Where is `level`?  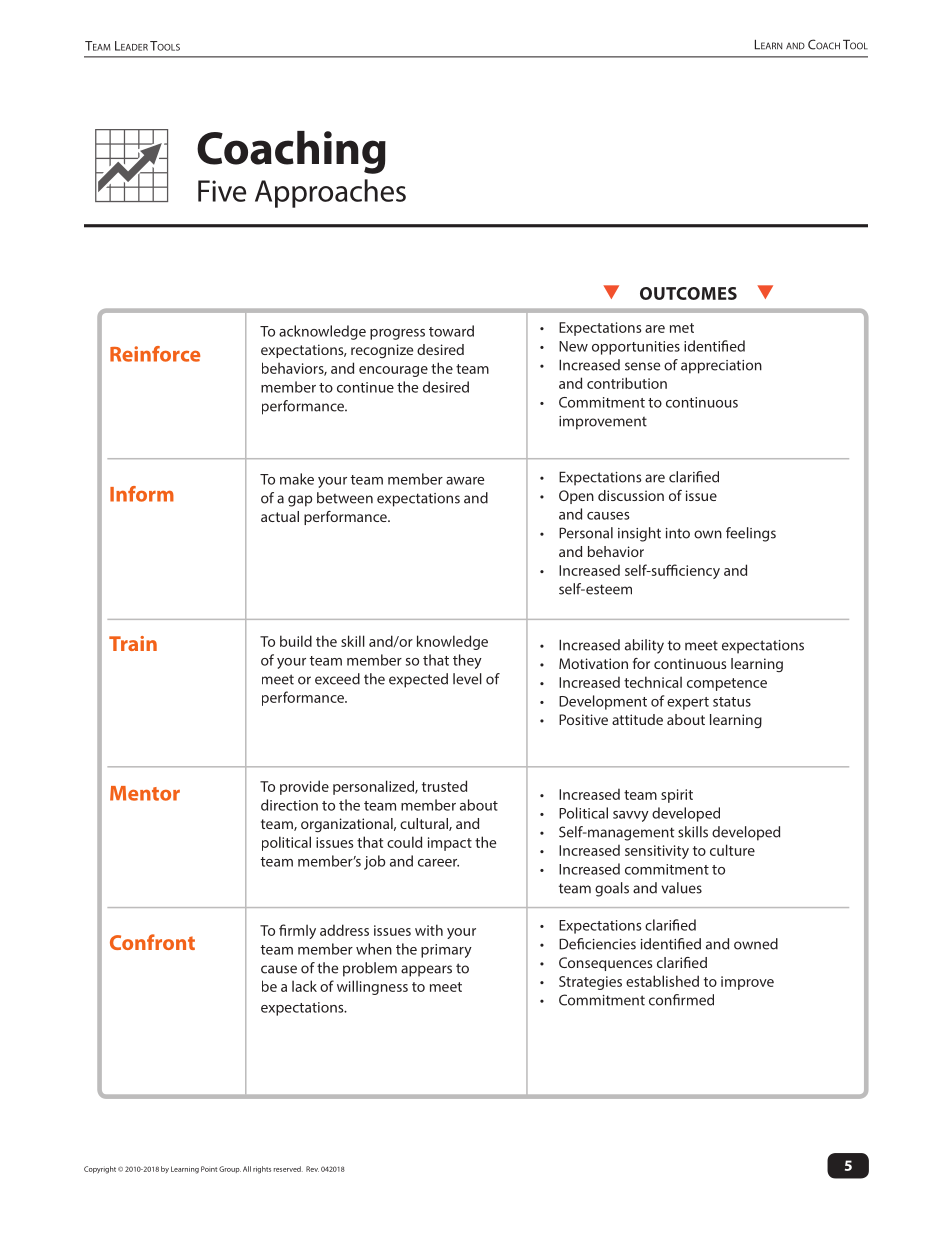 level is located at coordinates (467, 679).
